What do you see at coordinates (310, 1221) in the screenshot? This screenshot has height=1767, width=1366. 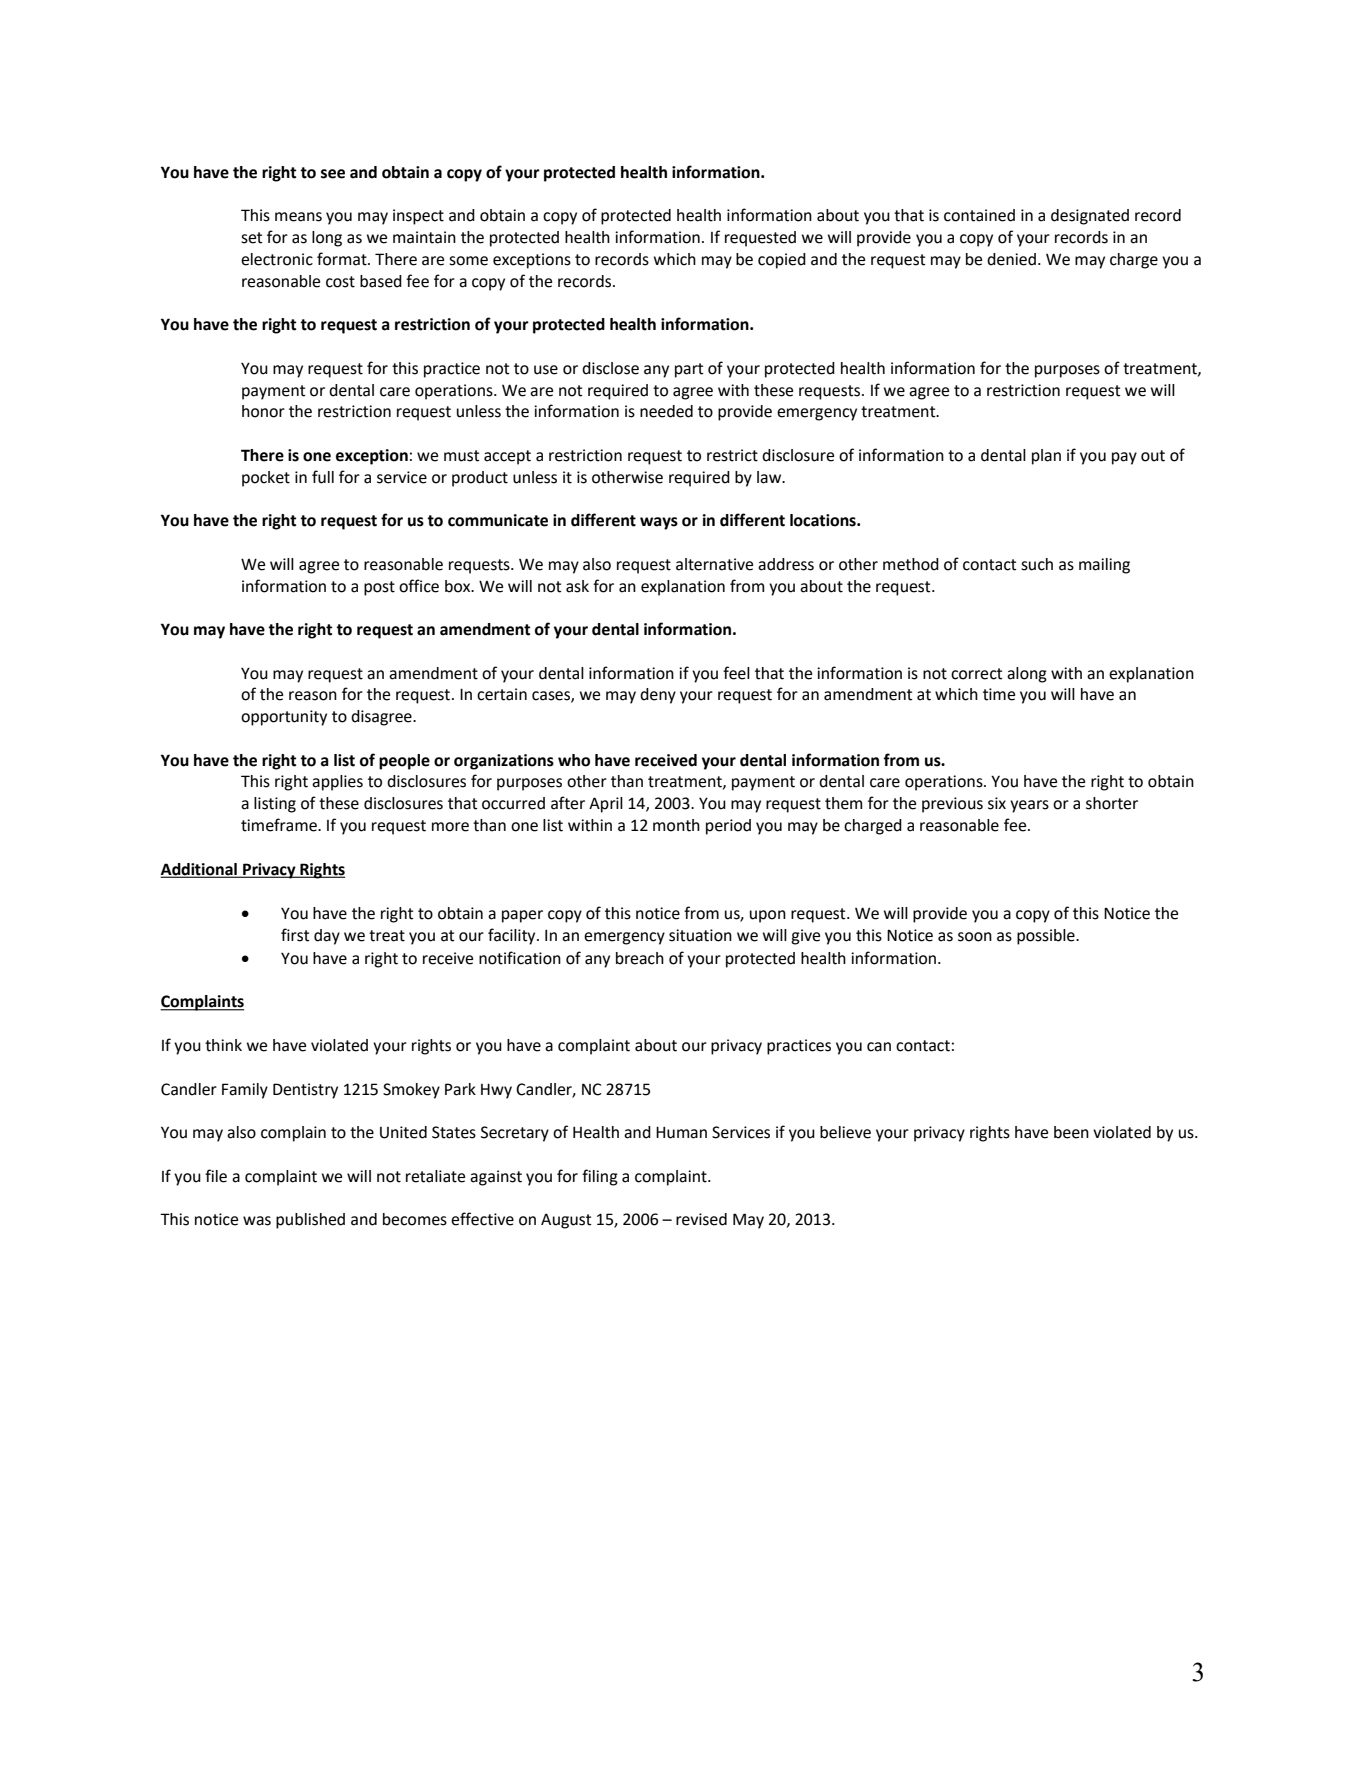 I see `published` at bounding box center [310, 1221].
